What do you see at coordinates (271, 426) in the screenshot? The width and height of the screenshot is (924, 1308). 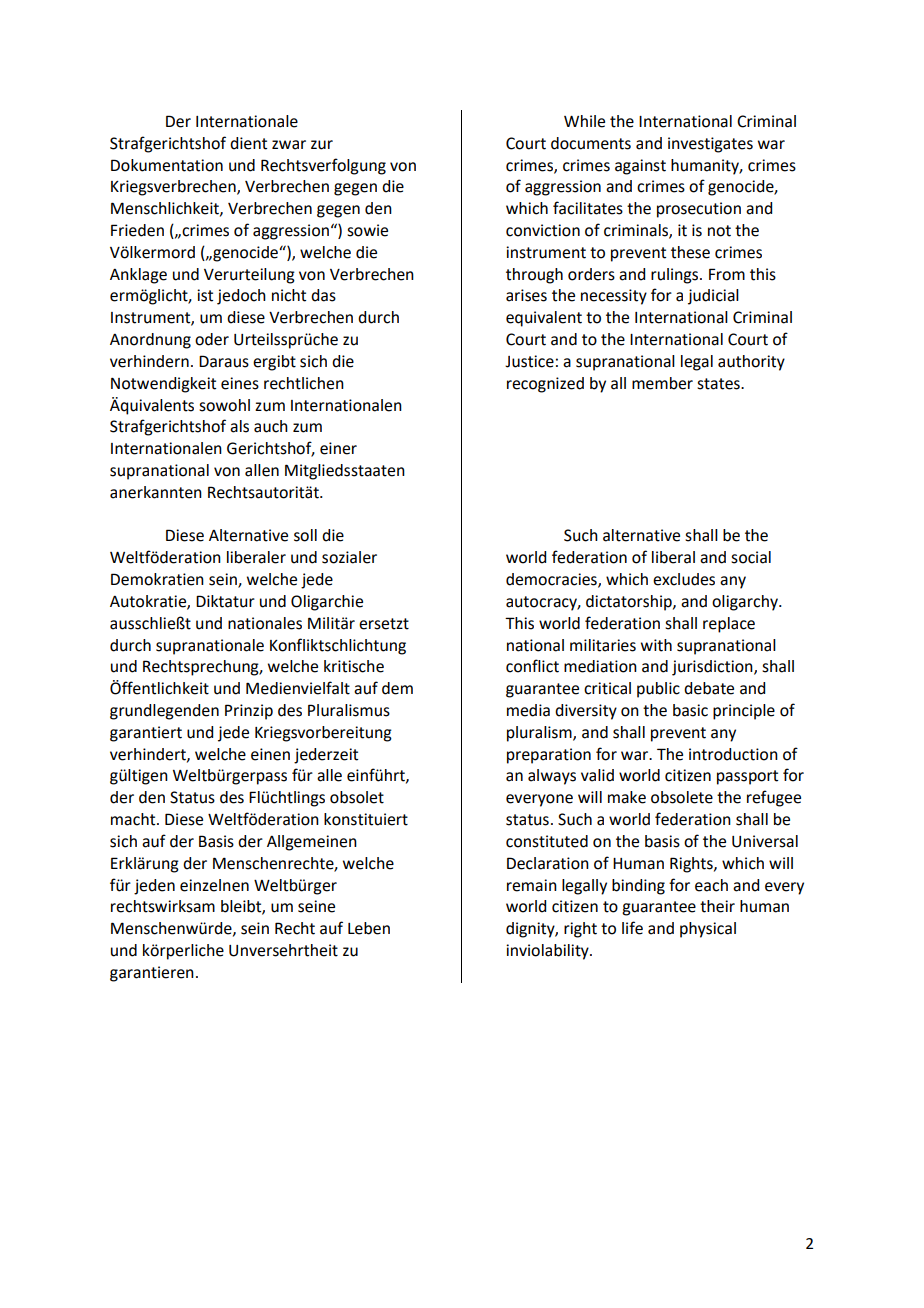 I see `auch` at bounding box center [271, 426].
